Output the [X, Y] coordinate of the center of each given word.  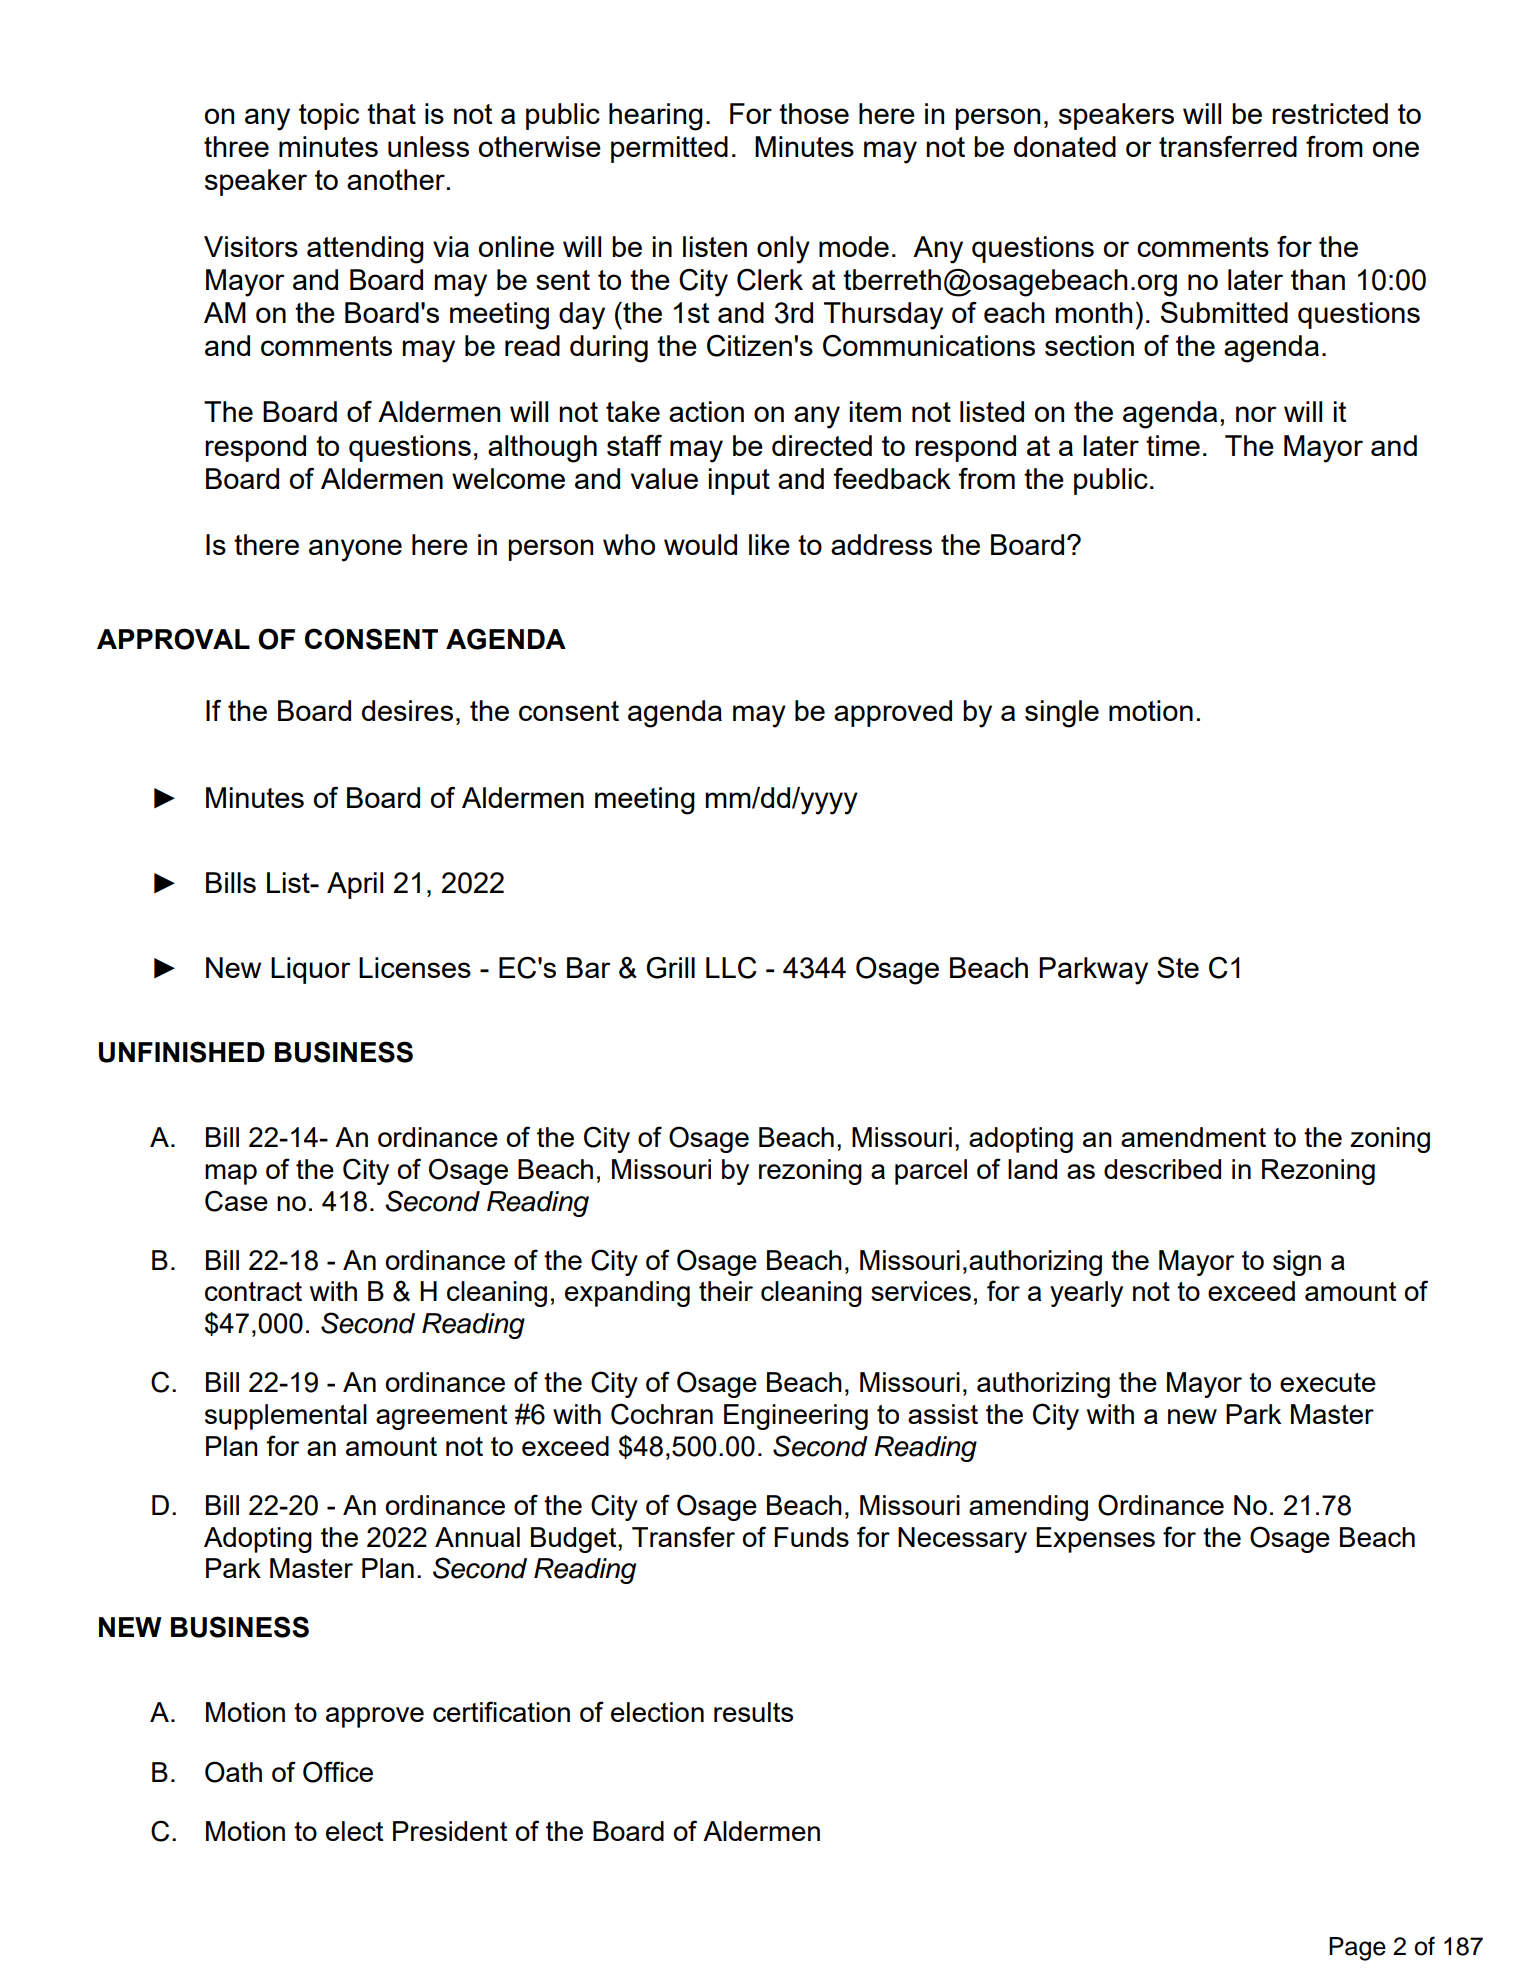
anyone [355, 550]
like [769, 544]
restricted [1330, 113]
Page [1357, 1949]
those [814, 113]
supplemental [286, 1417]
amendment [1193, 1137]
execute [1328, 1382]
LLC [731, 968]
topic [329, 116]
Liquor [311, 970]
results [753, 1712]
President [450, 1831]
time [1173, 445]
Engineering [796, 1417]
